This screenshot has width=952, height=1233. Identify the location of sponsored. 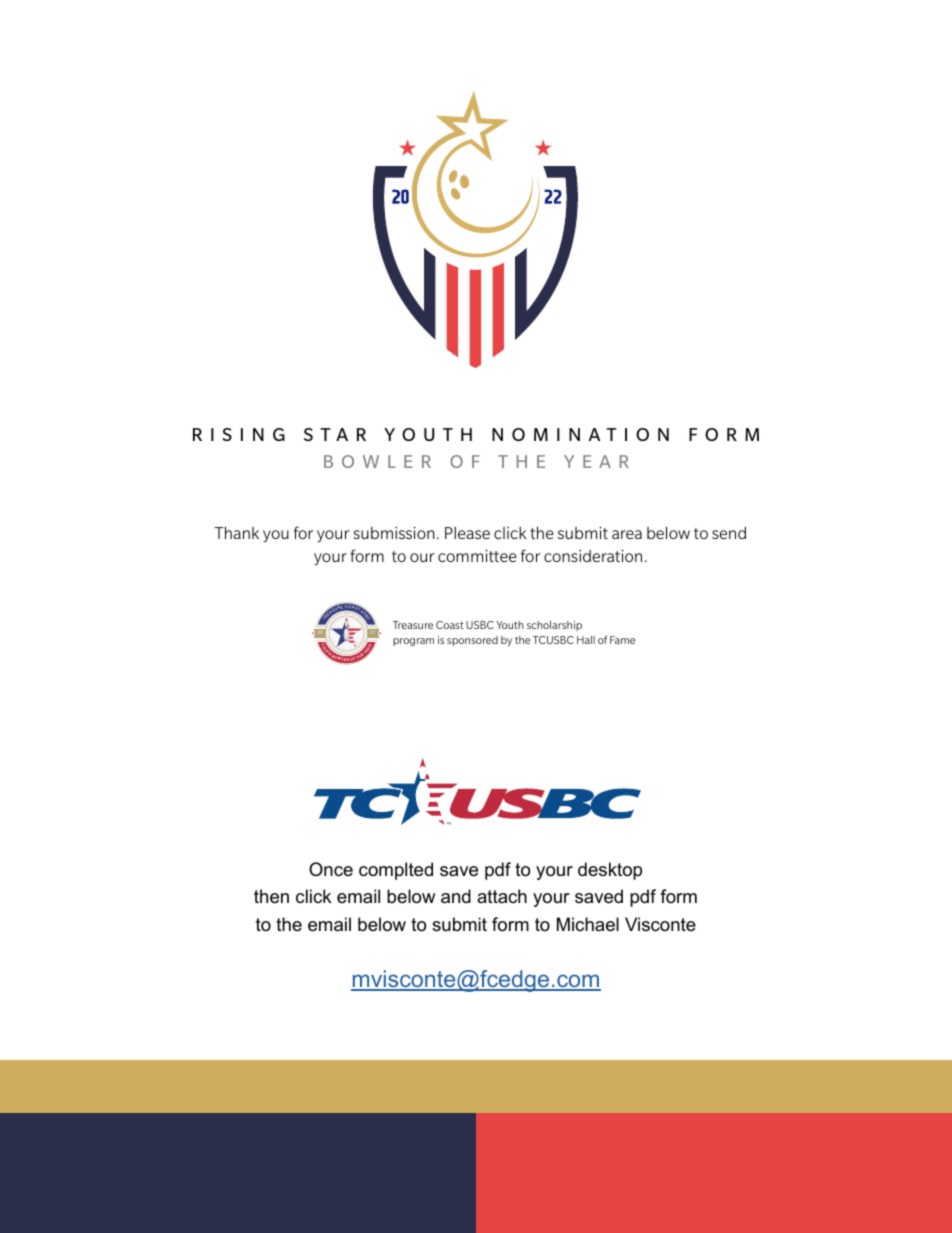
(472, 641).
